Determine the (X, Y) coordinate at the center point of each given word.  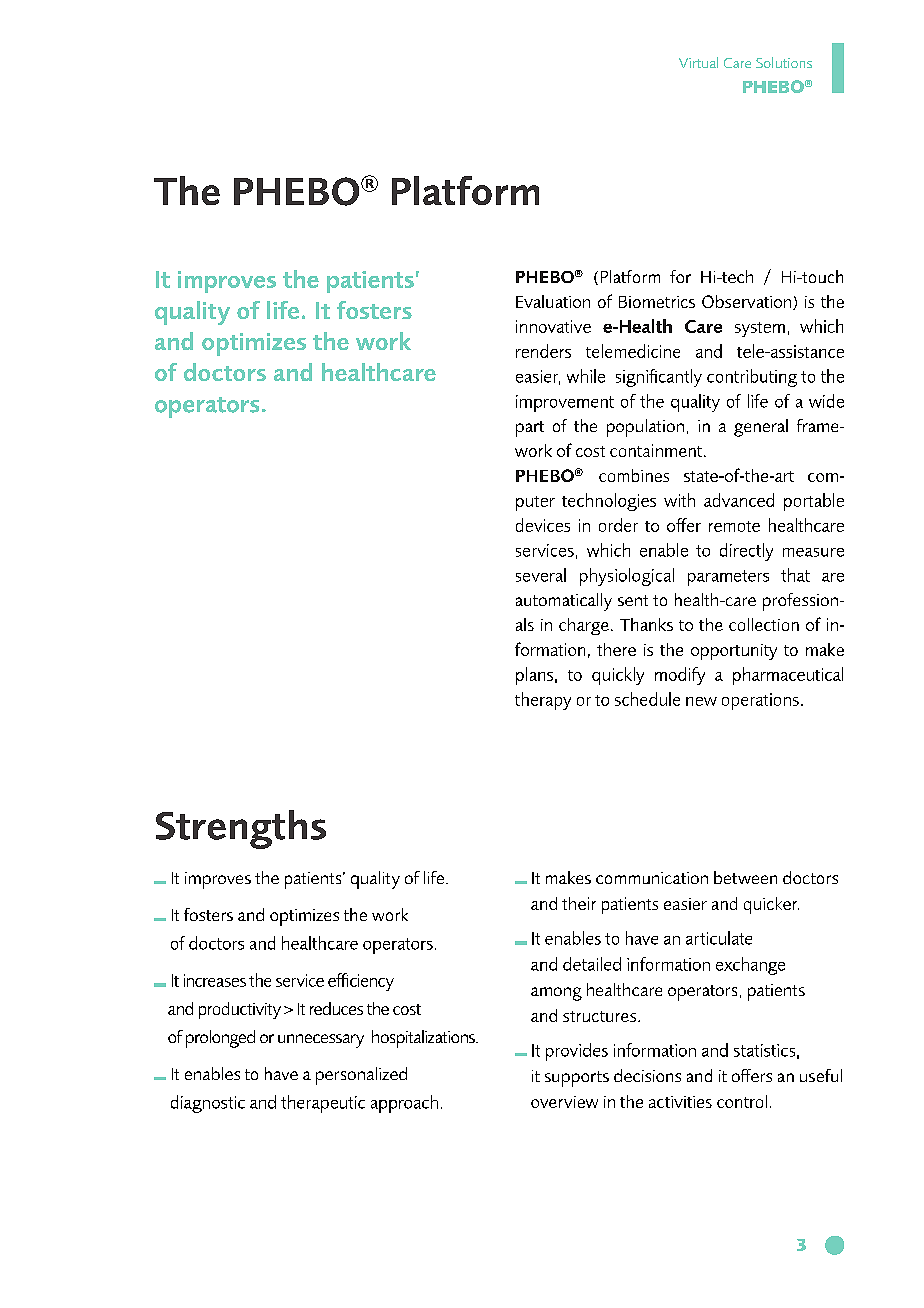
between (745, 877)
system (760, 329)
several (541, 575)
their (579, 903)
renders (543, 351)
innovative (553, 326)
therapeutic (323, 1104)
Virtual (698, 62)
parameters (728, 578)
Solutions (784, 62)
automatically (564, 602)
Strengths (241, 829)
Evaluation (553, 301)
